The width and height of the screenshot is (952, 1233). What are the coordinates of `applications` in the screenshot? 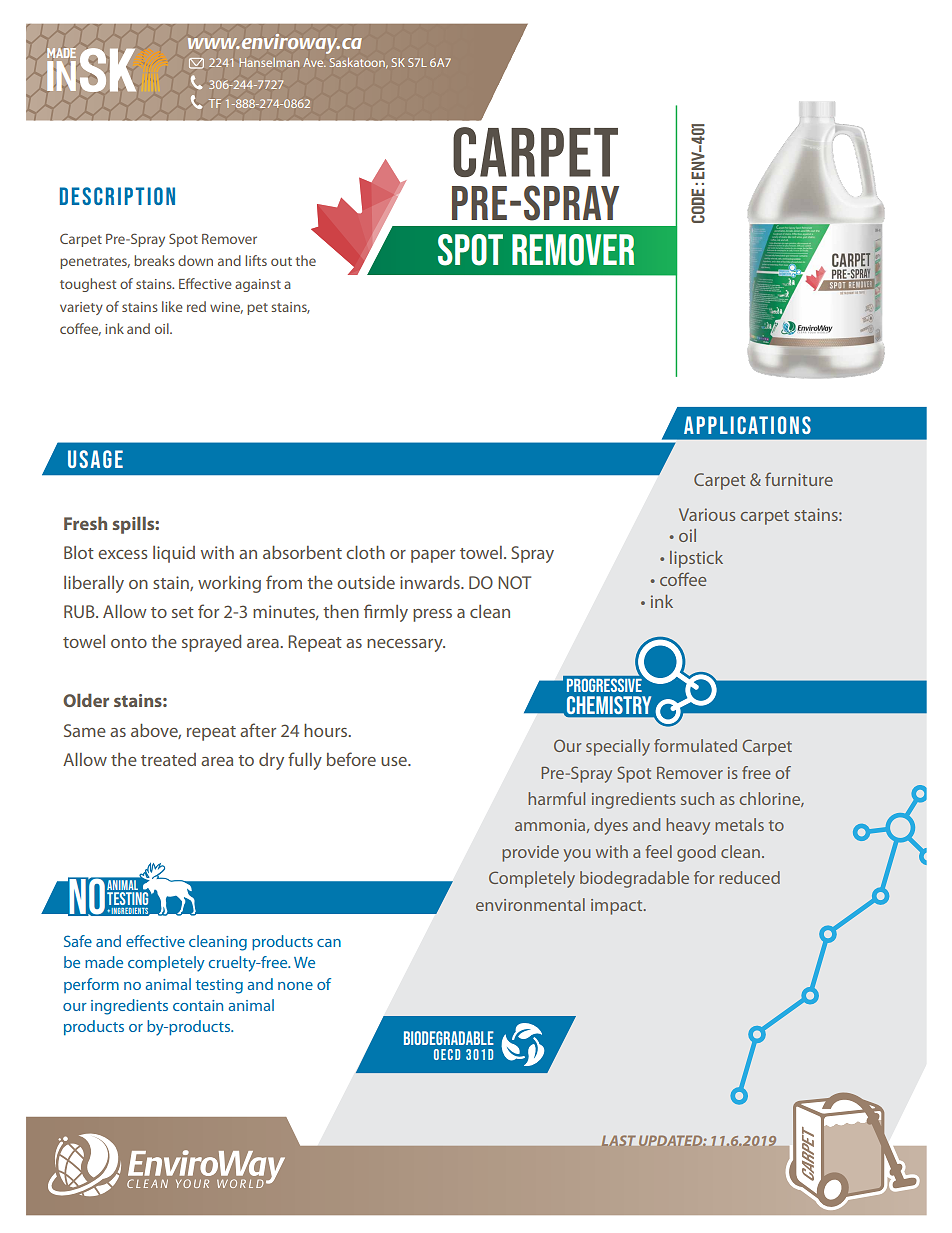 It's located at (747, 425).
